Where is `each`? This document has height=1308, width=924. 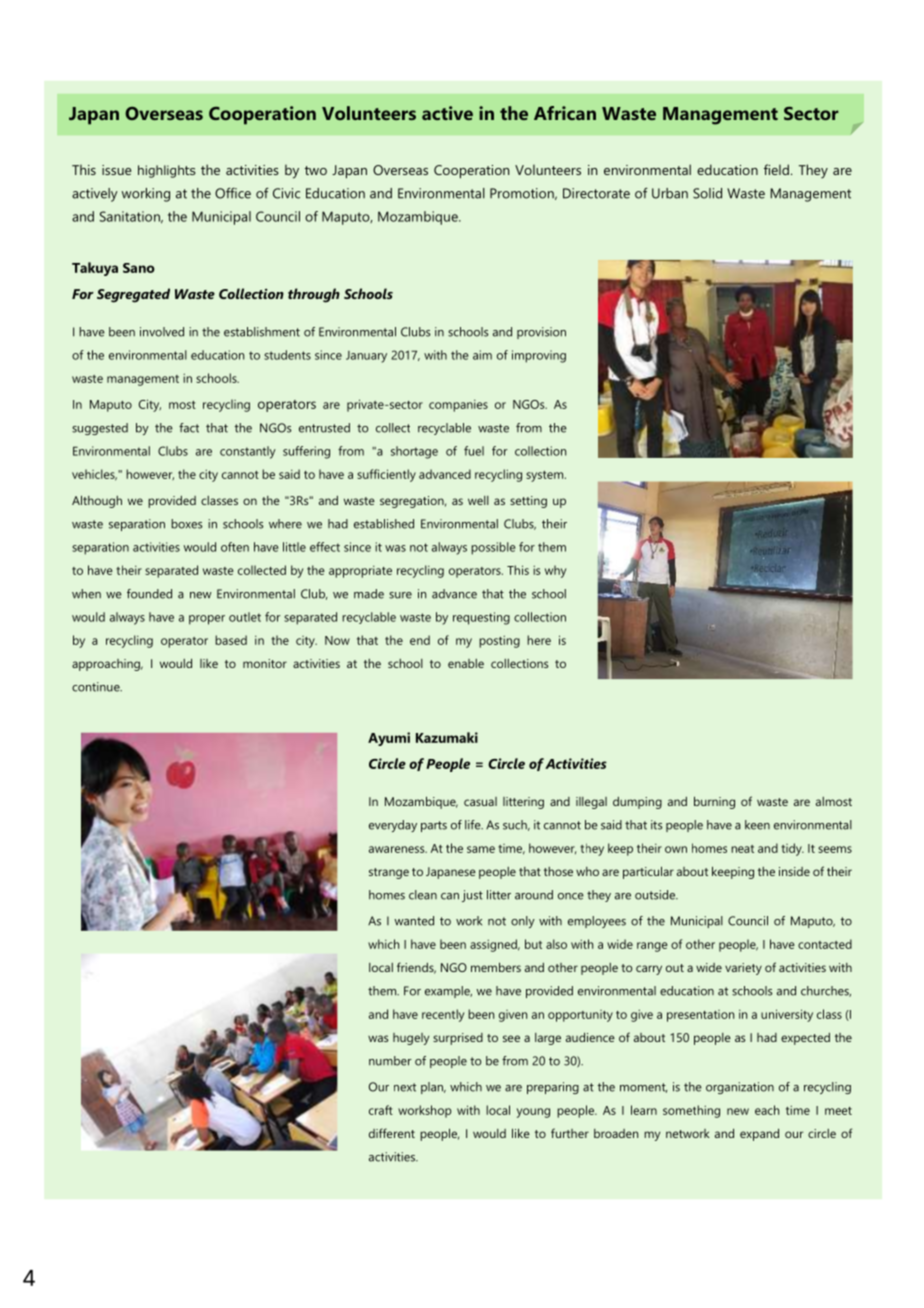
each is located at coordinates (767, 1110).
